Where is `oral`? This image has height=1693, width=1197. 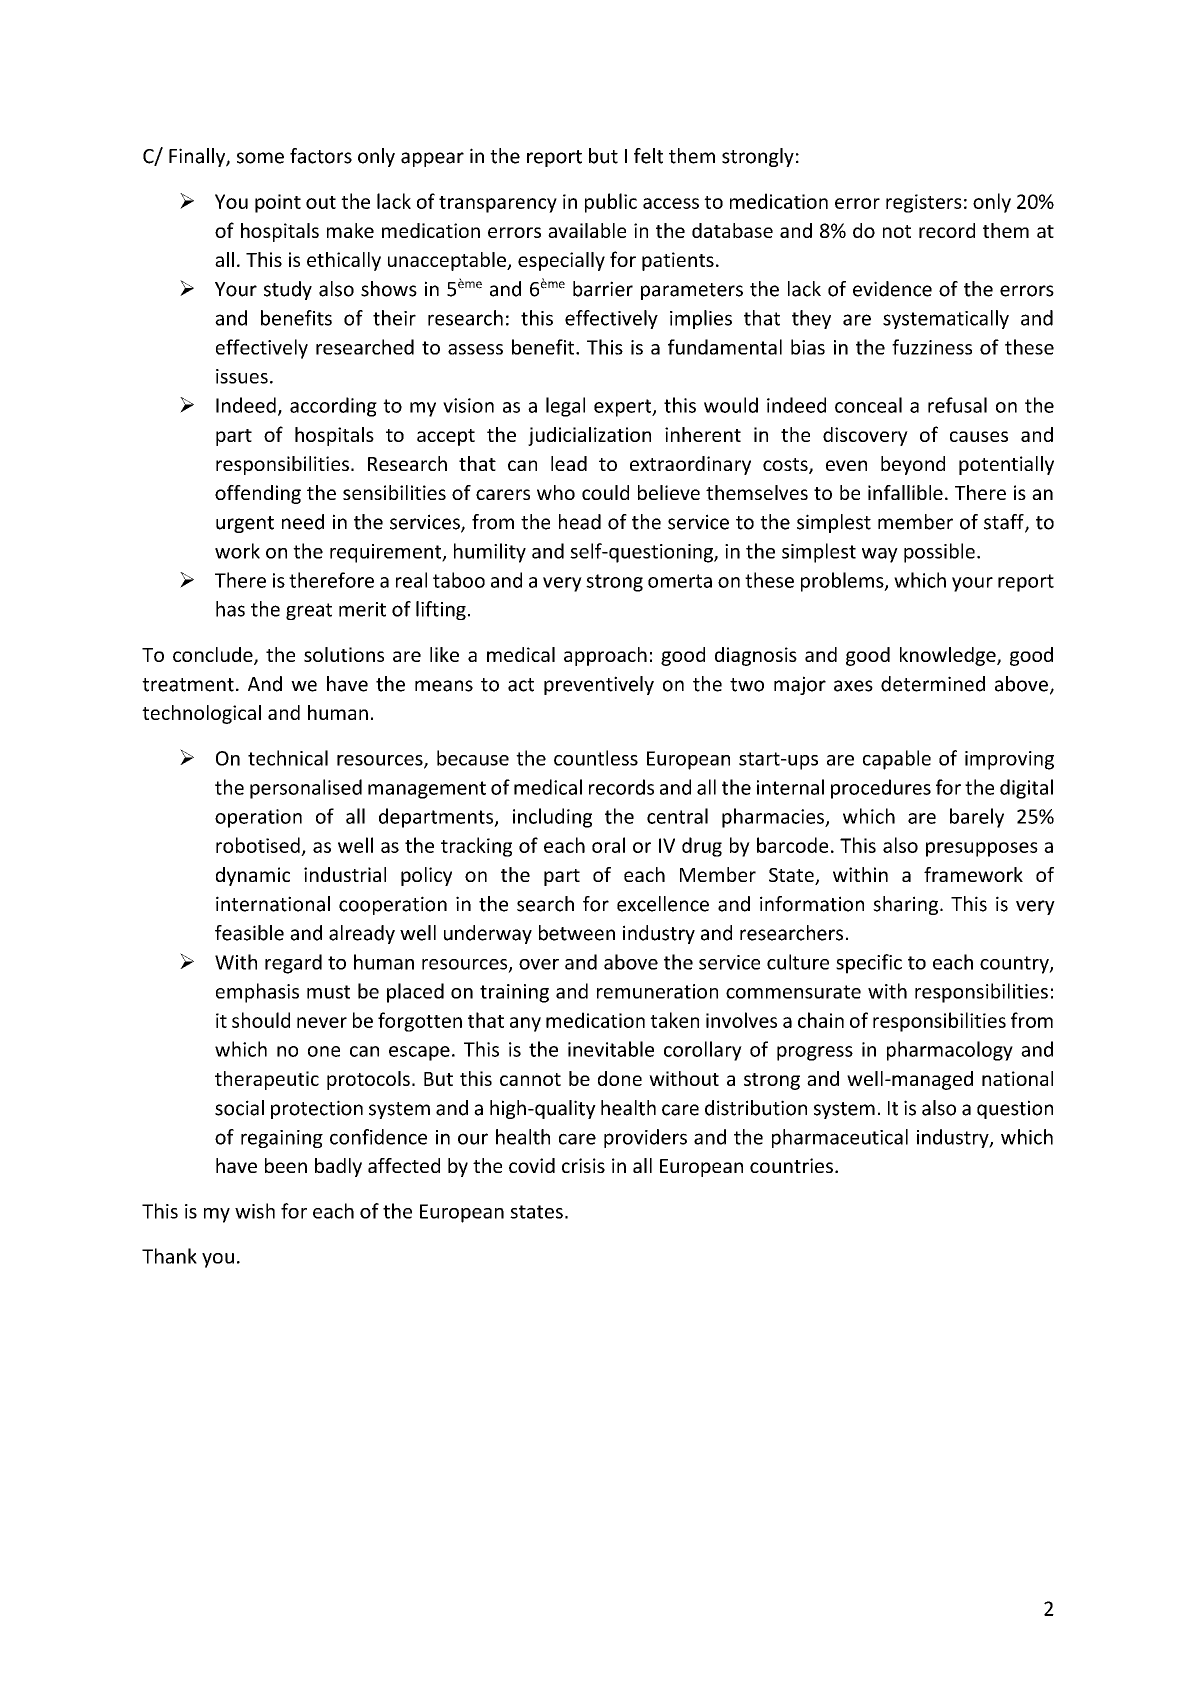 oral is located at coordinates (608, 845).
